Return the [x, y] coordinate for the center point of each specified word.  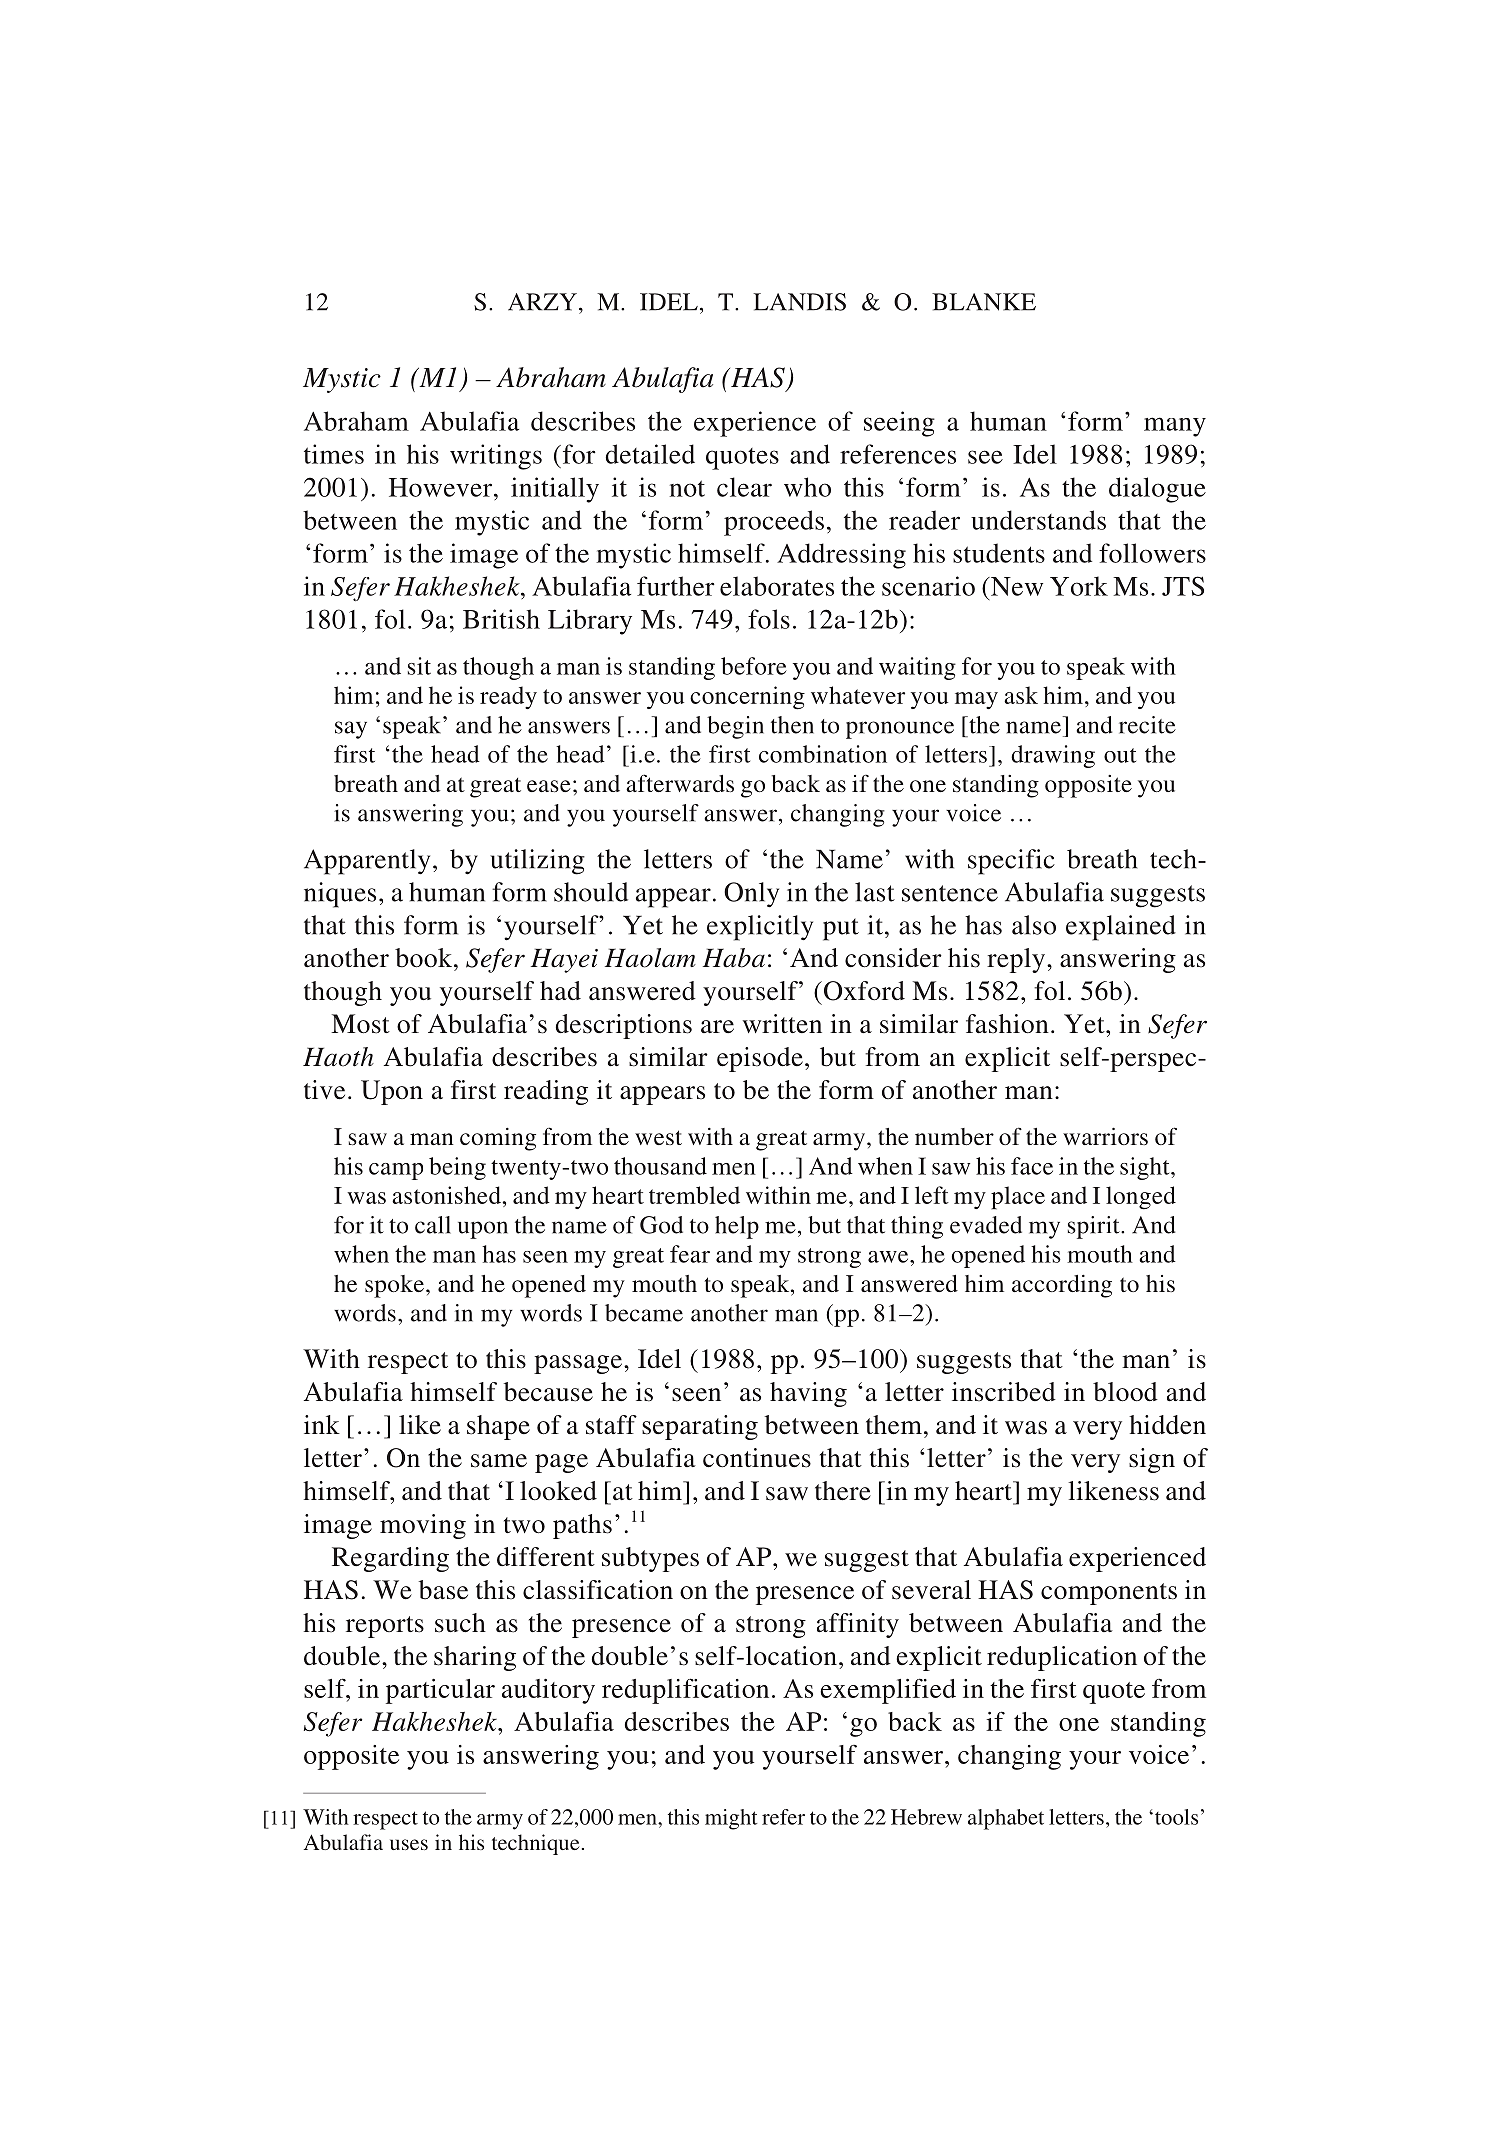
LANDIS [799, 302]
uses [409, 1844]
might [731, 1819]
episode [760, 1059]
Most [360, 1024]
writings [496, 457]
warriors [1105, 1136]
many [1175, 427]
